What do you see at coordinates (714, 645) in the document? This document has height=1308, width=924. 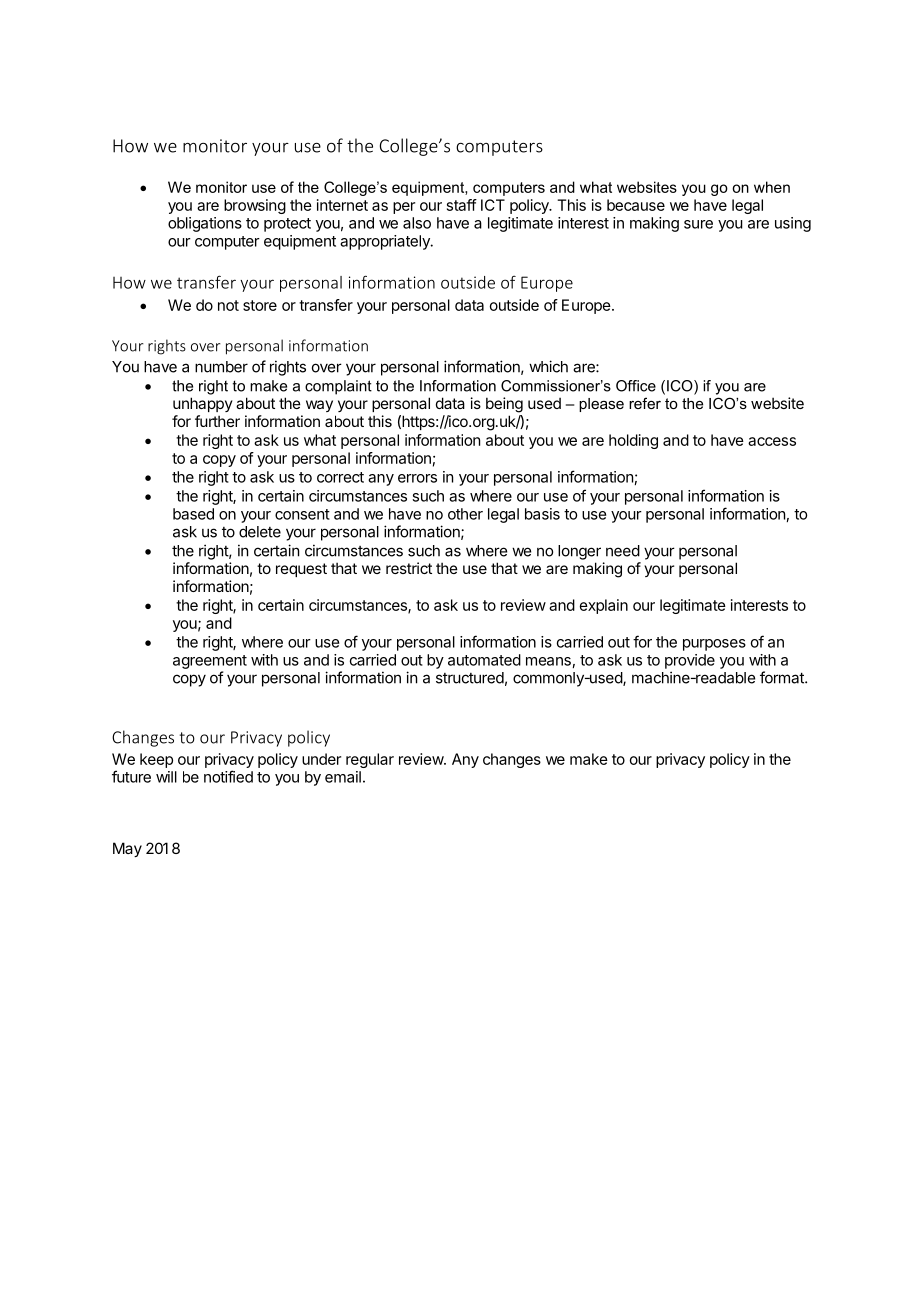 I see `purposes` at bounding box center [714, 645].
